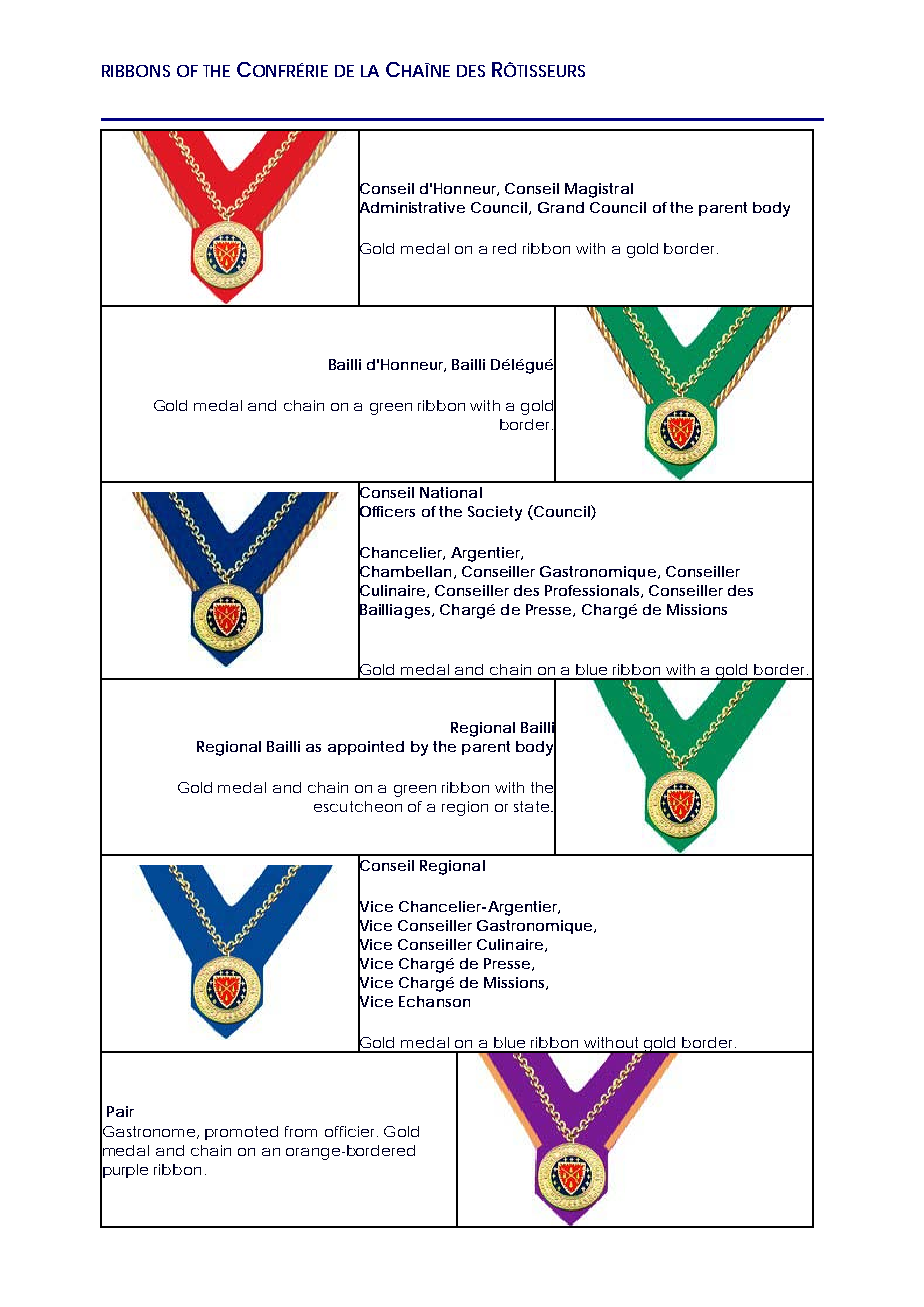  What do you see at coordinates (531, 806) in the screenshot?
I see `state` at bounding box center [531, 806].
